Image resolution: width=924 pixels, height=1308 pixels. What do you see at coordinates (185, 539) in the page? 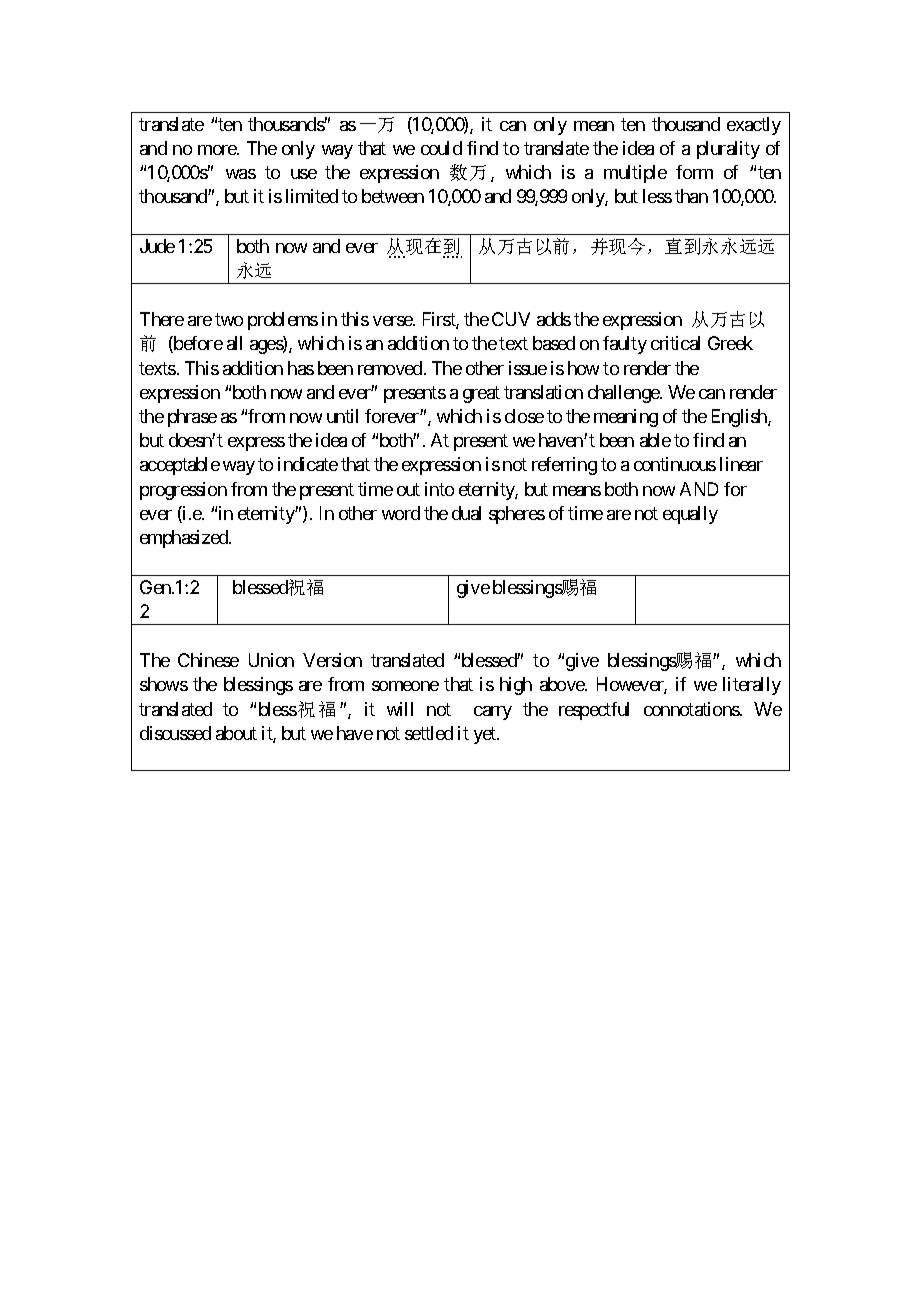
I see `emphasized` at bounding box center [185, 539].
